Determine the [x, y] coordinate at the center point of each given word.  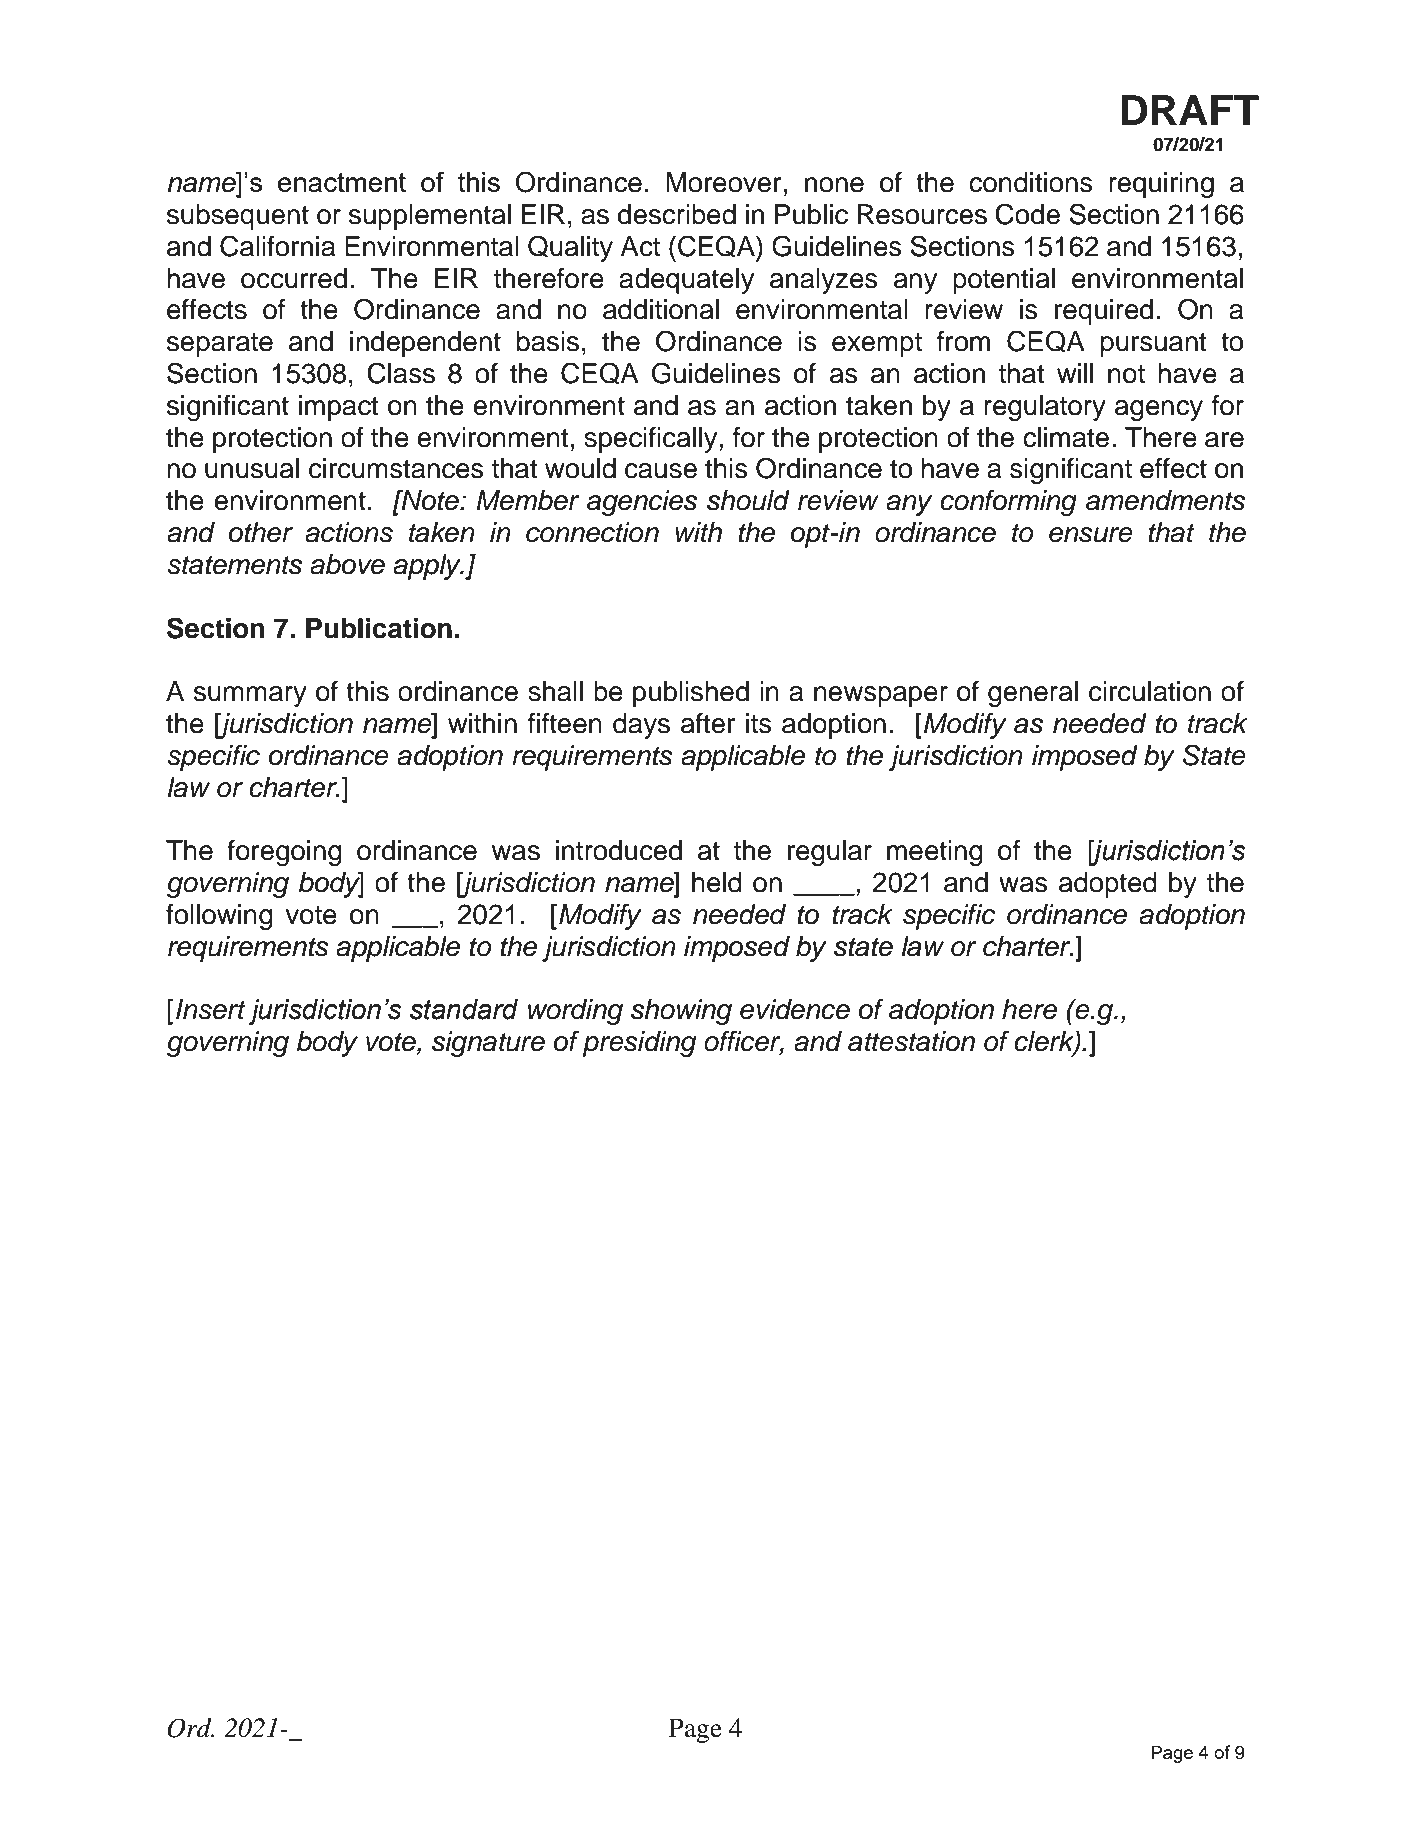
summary [250, 696]
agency [1159, 410]
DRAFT [1190, 110]
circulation [1150, 691]
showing [681, 1012]
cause [661, 471]
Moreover [724, 182]
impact [339, 408]
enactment [342, 182]
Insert [211, 1009]
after [708, 723]
